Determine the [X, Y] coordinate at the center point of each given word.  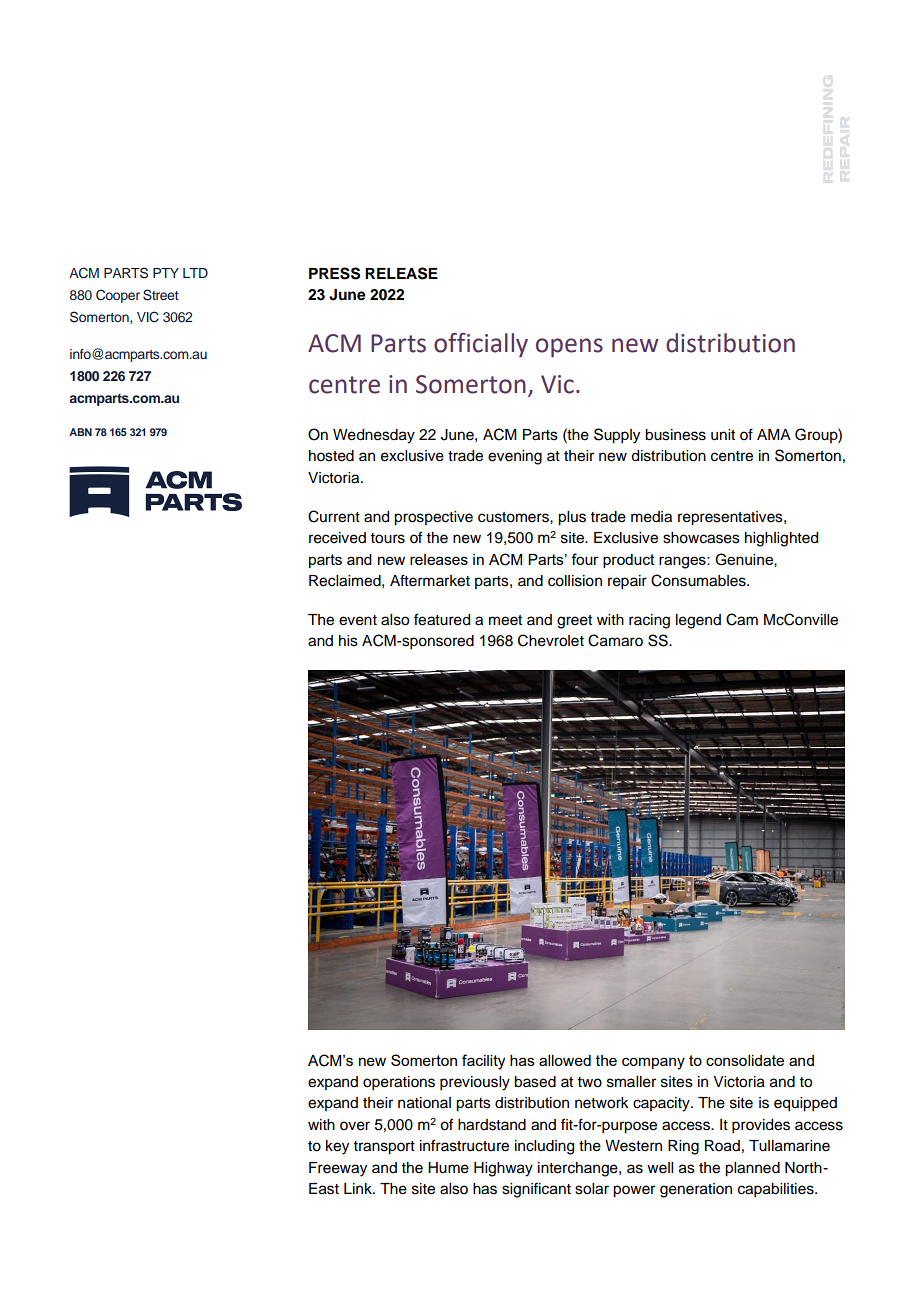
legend [698, 621]
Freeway [338, 1169]
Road [722, 1146]
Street [161, 295]
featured [442, 619]
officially [481, 345]
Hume [448, 1168]
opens [569, 347]
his [348, 641]
